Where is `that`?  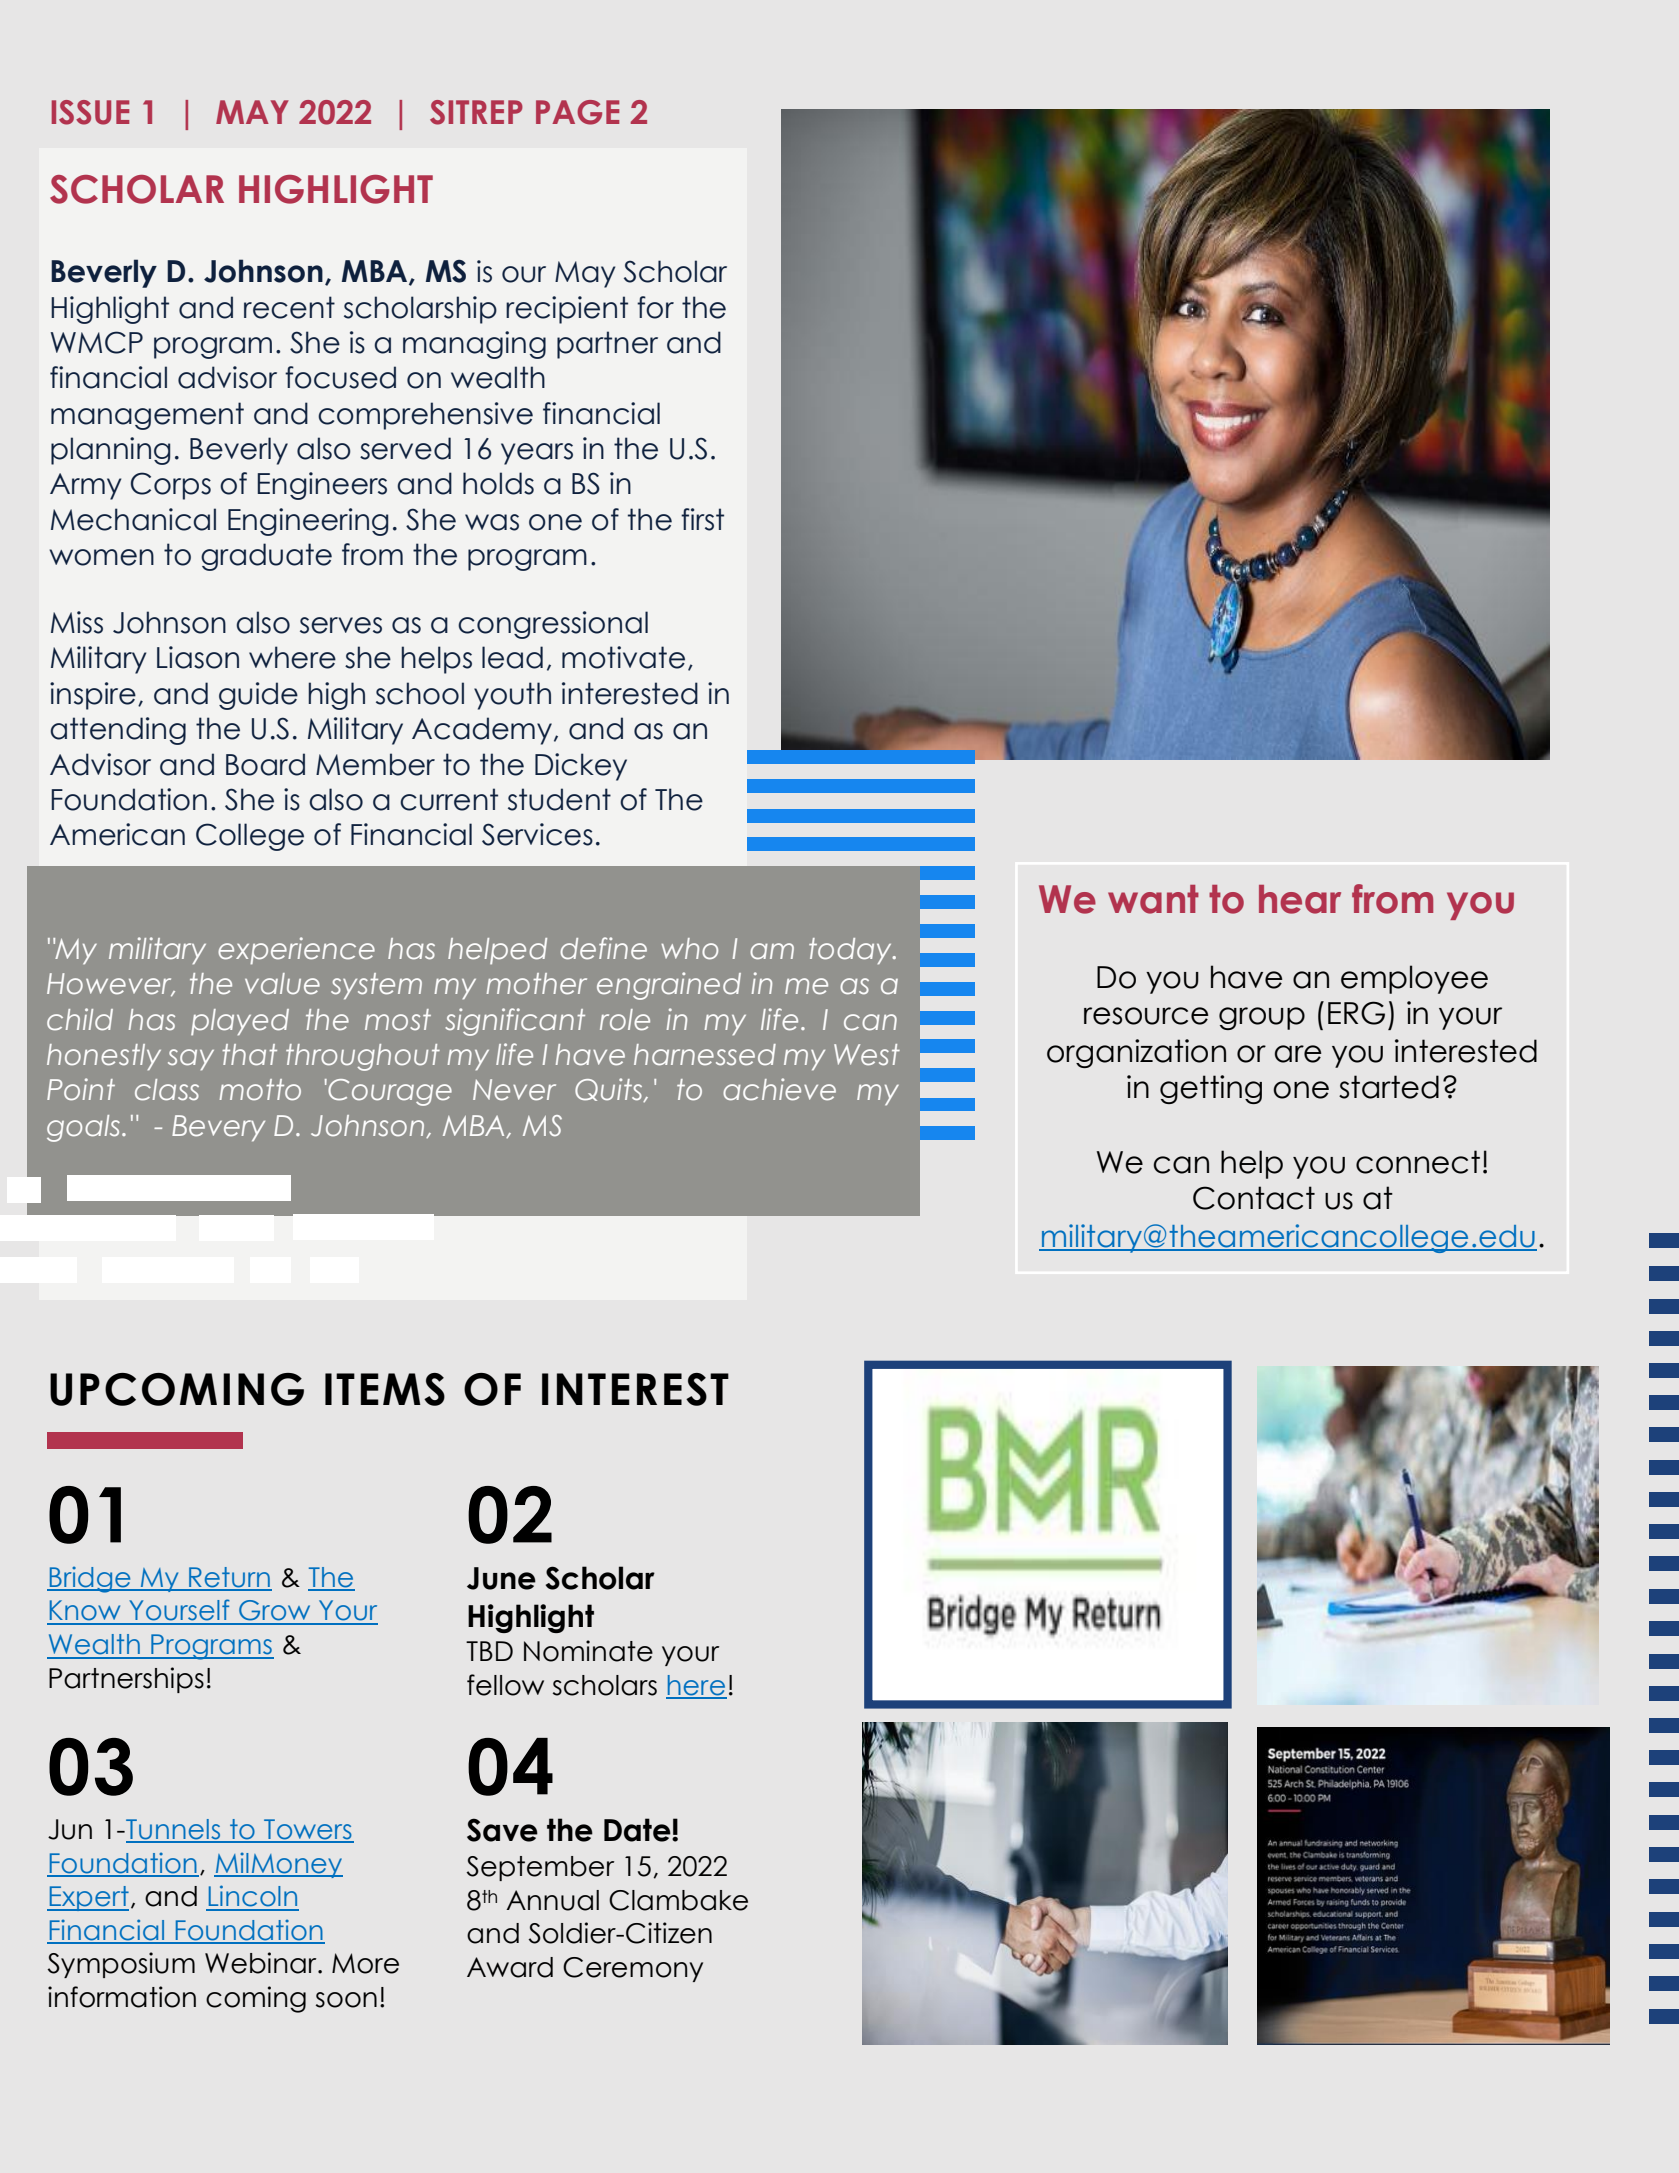 that is located at coordinates (249, 1055).
